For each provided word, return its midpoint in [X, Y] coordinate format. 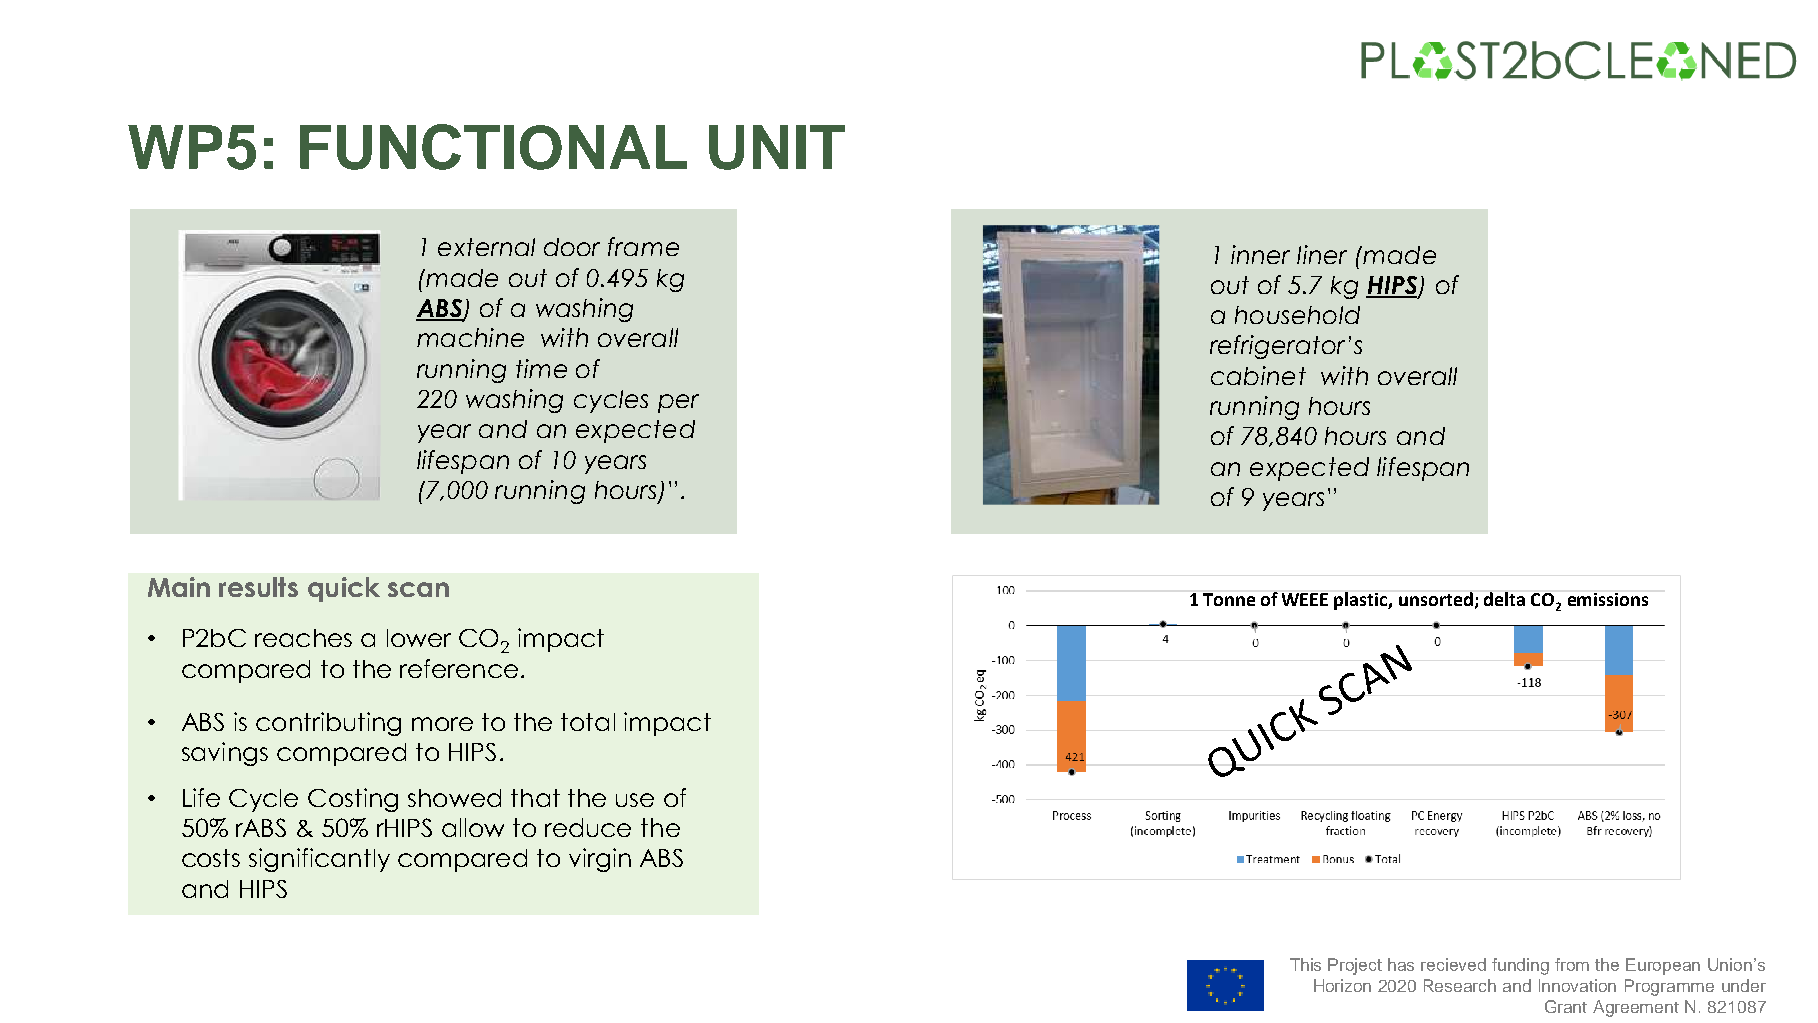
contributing [328, 724]
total [588, 722]
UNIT [777, 147]
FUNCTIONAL [493, 147]
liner [1322, 254]
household [1297, 315]
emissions [1608, 599]
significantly [319, 860]
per [678, 403]
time [541, 368]
